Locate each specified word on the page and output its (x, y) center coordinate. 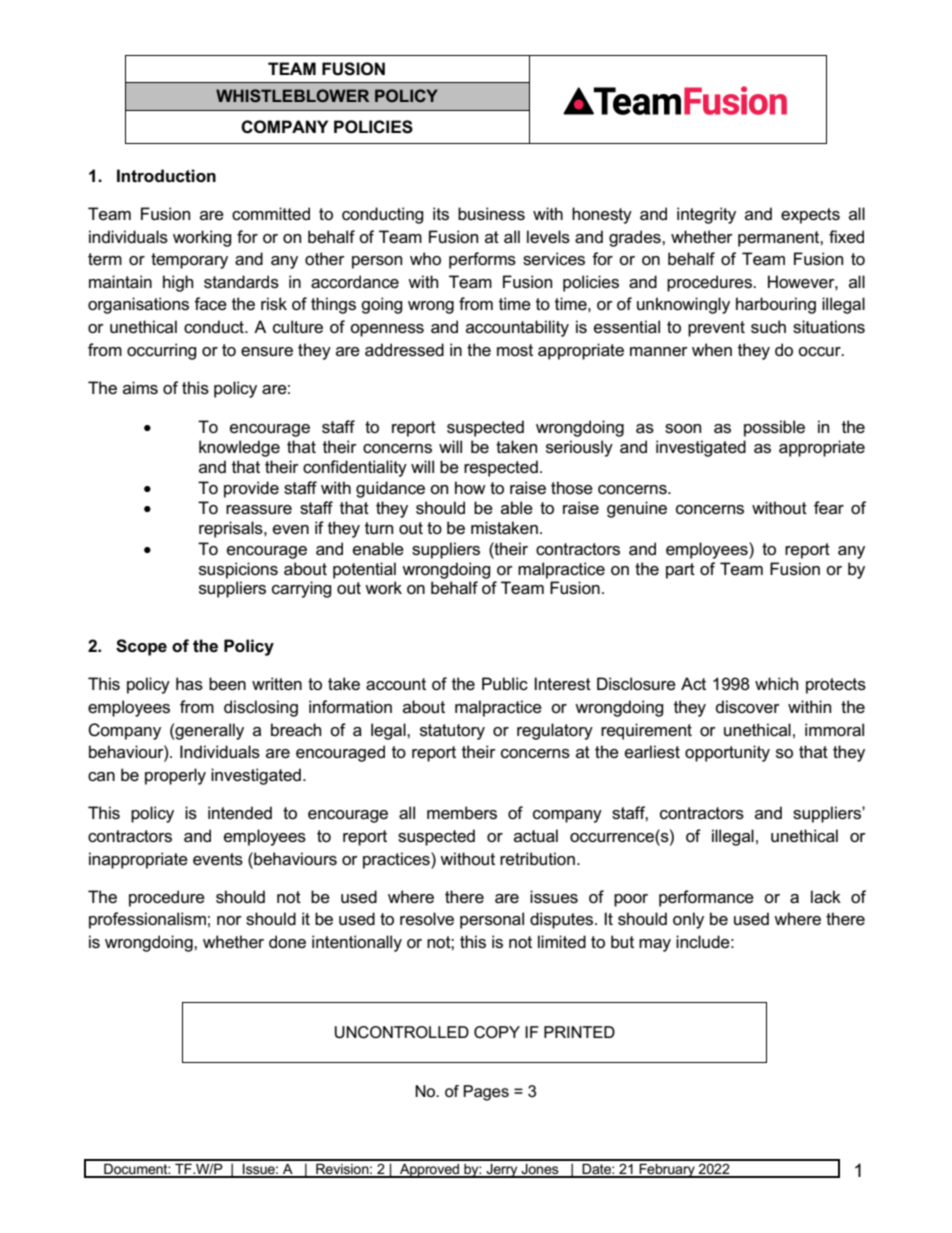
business (491, 214)
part (680, 571)
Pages (486, 1093)
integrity (706, 215)
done (287, 942)
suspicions (238, 570)
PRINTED (579, 1032)
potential (364, 570)
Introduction (166, 176)
